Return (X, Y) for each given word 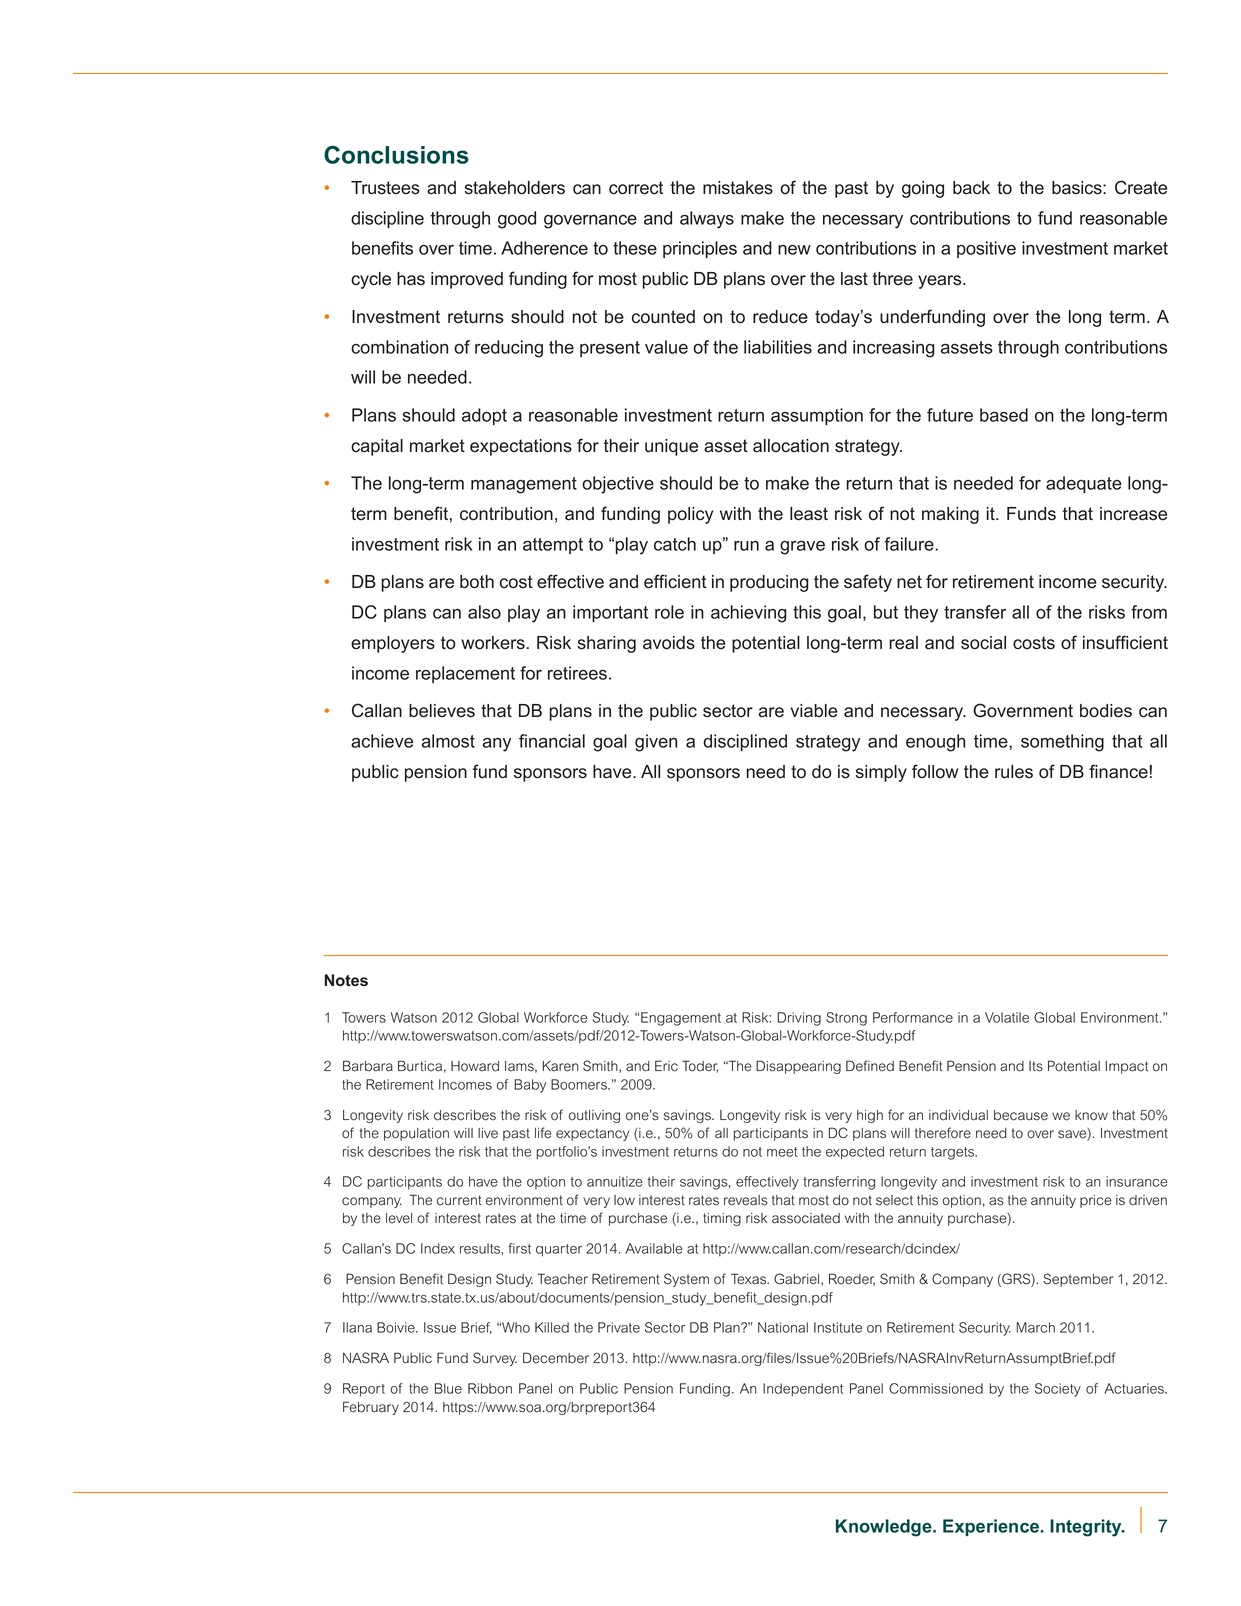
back (971, 188)
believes (442, 711)
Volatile (1007, 1017)
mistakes (738, 188)
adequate (1084, 484)
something (1062, 743)
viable (814, 711)
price (1096, 1201)
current (459, 1200)
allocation (791, 446)
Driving (799, 1019)
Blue (448, 1388)
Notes (346, 980)
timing (722, 1219)
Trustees (385, 188)
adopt (484, 416)
